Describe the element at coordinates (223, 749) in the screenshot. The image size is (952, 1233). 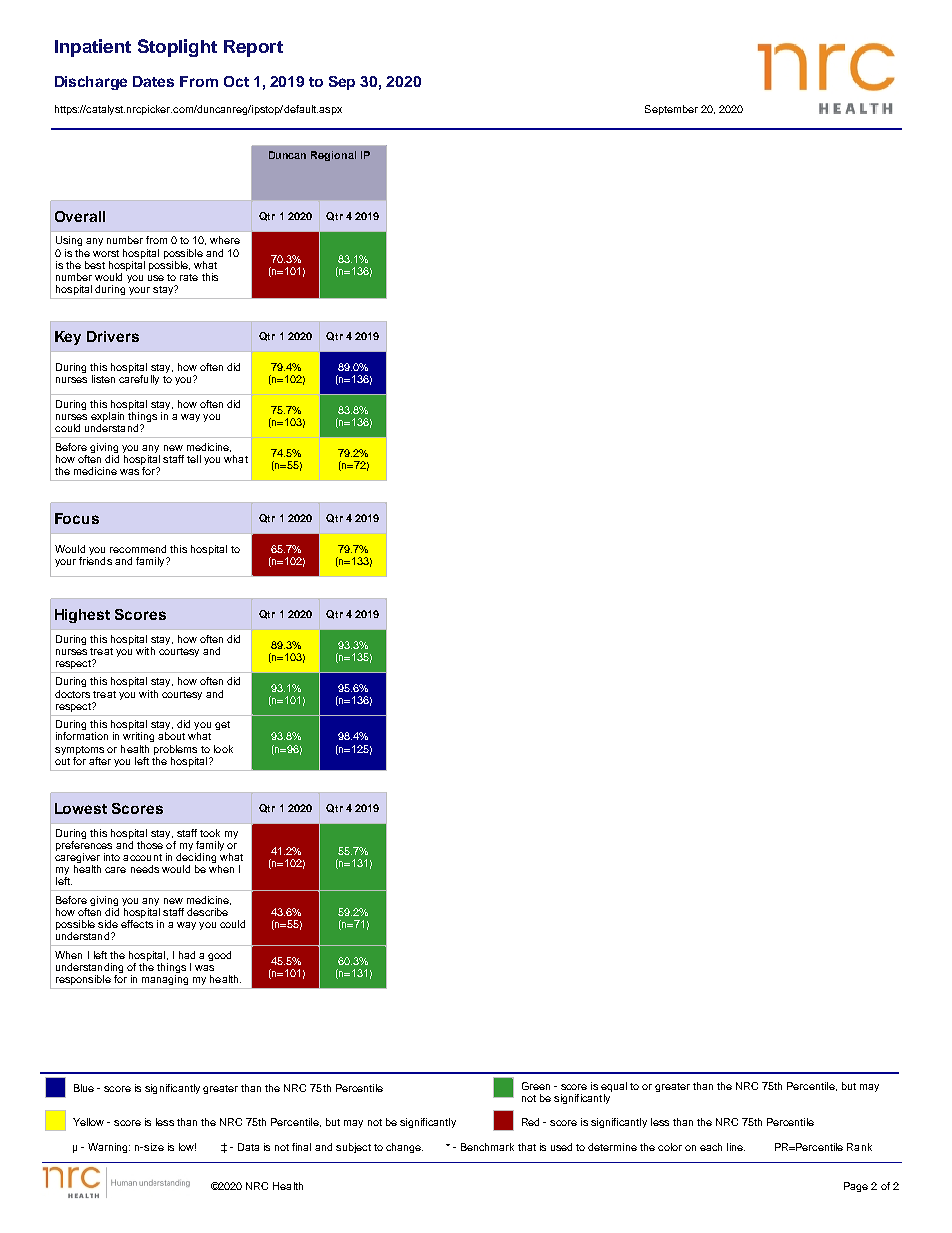
I see `look` at that location.
